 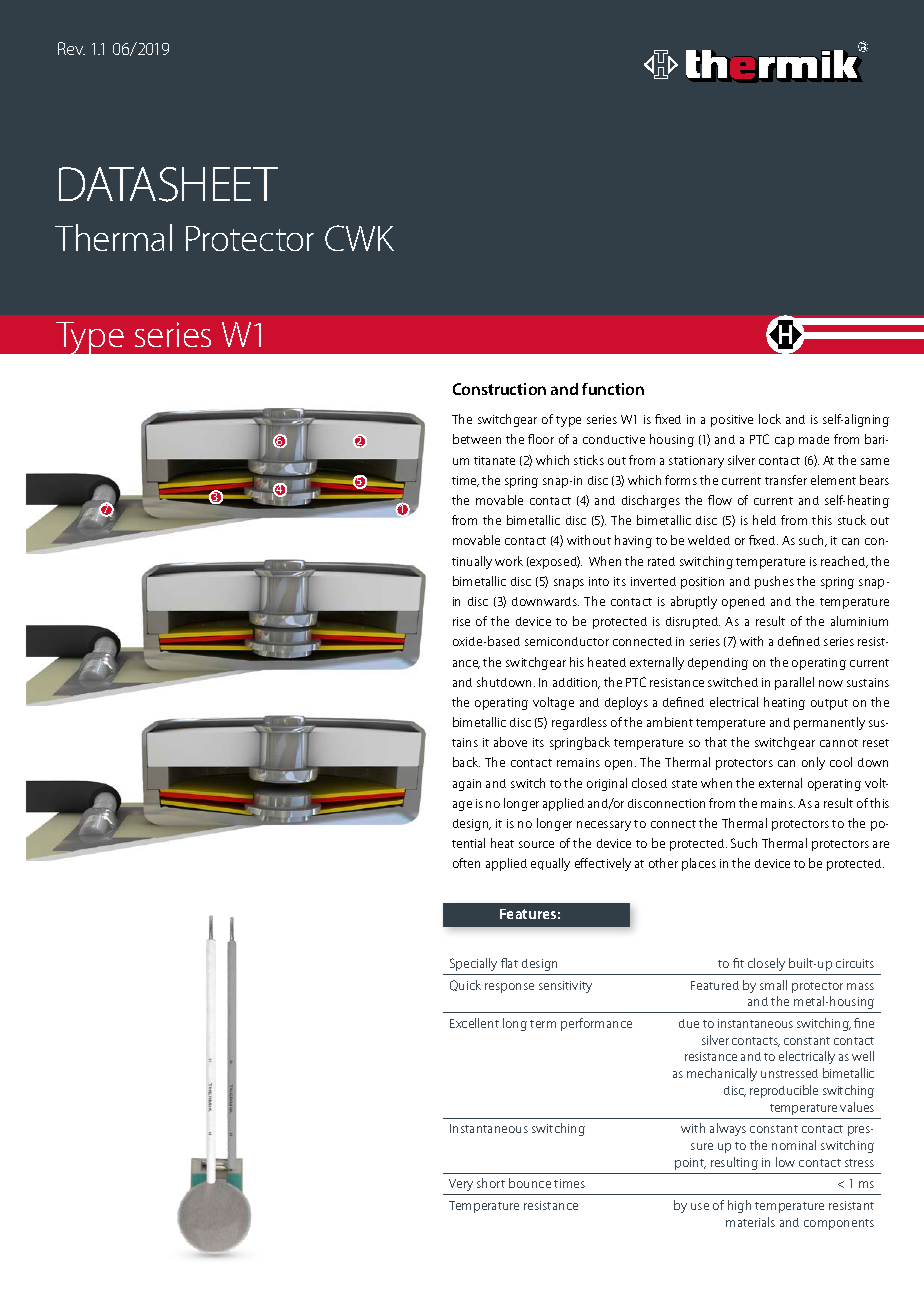 What do you see at coordinates (473, 964) in the document?
I see `Specially` at bounding box center [473, 964].
